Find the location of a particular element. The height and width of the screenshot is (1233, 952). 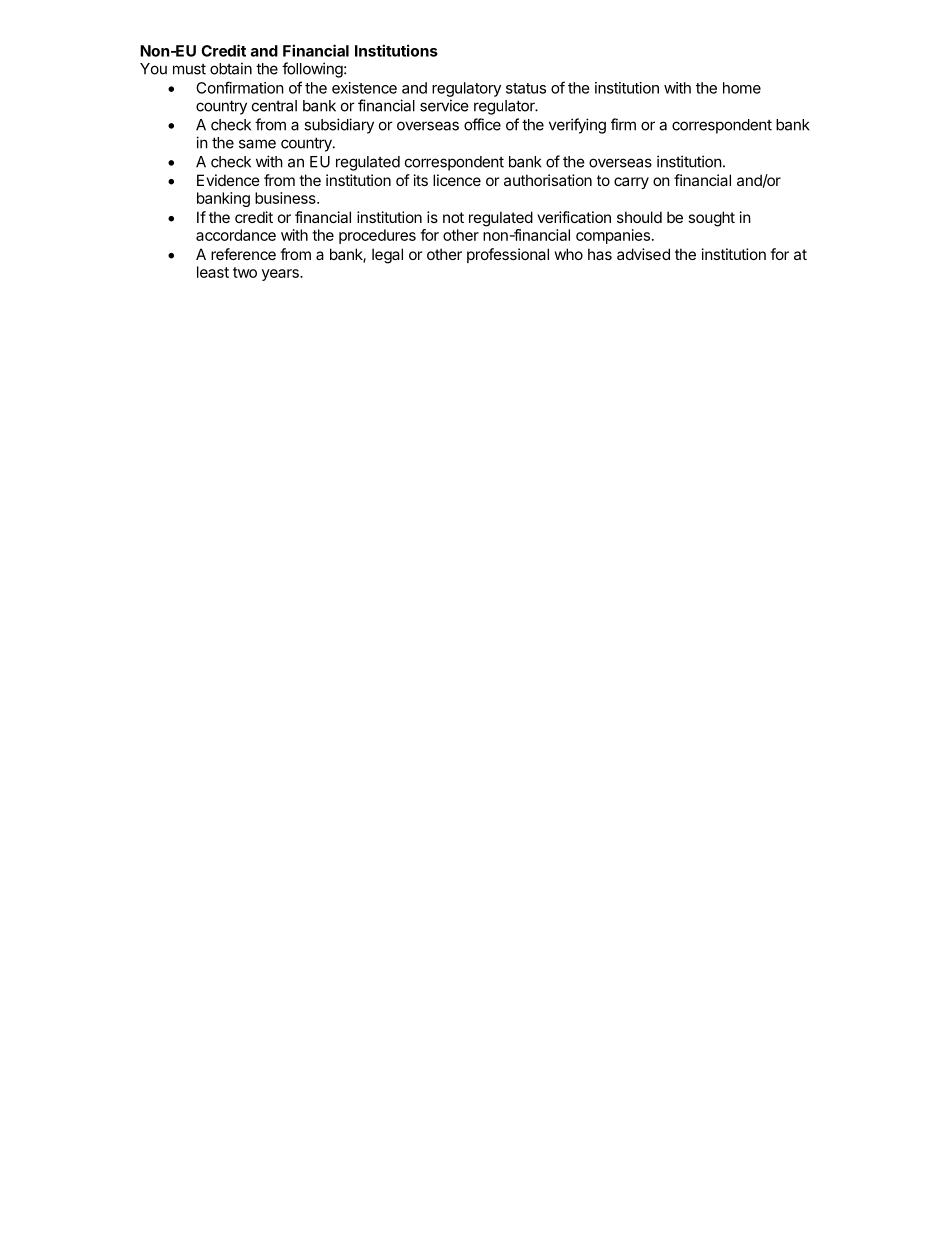

obtain is located at coordinates (231, 68).
